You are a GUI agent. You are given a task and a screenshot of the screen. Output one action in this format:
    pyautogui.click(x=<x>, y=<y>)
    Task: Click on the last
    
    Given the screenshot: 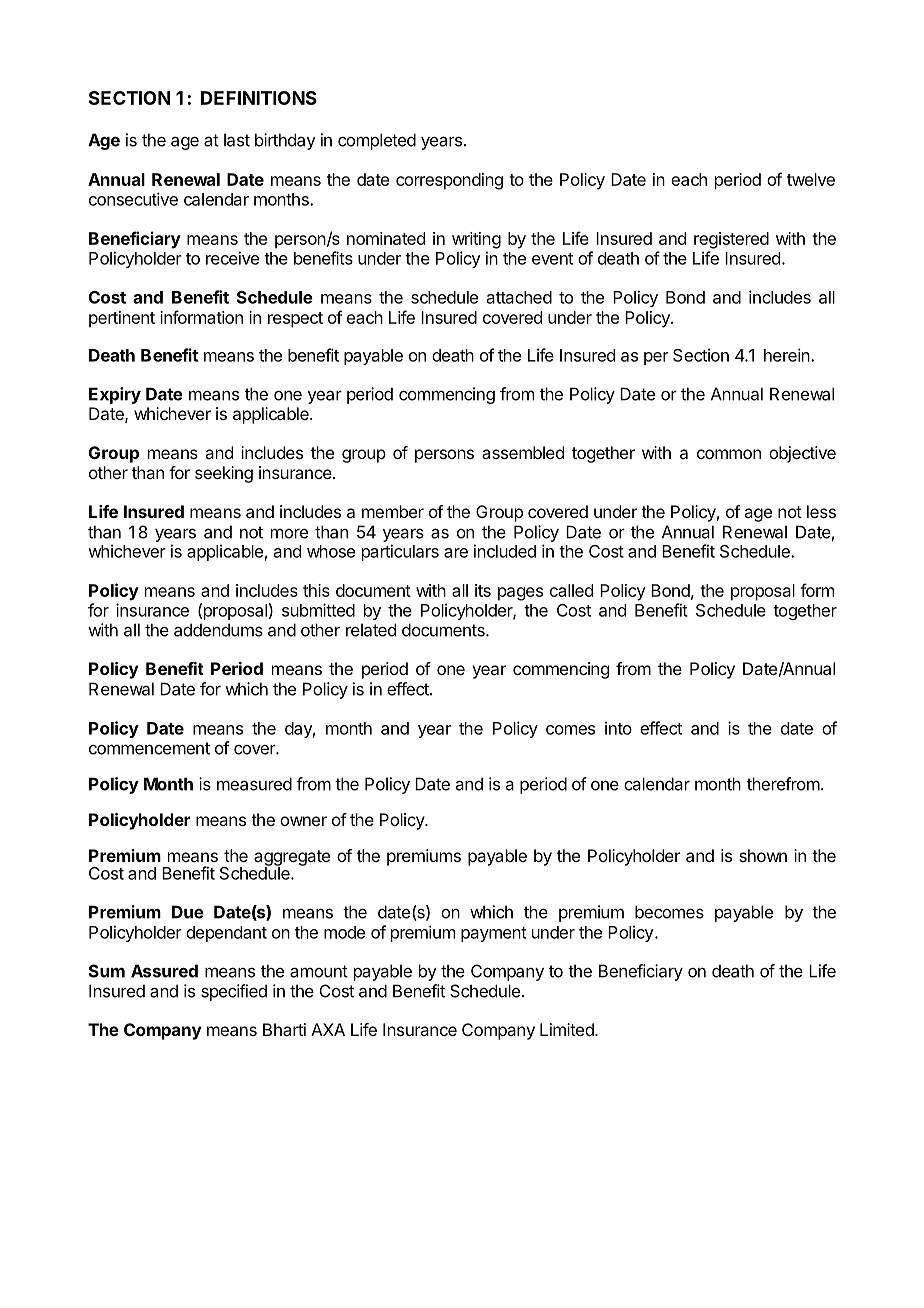 What is the action you would take?
    pyautogui.click(x=237, y=140)
